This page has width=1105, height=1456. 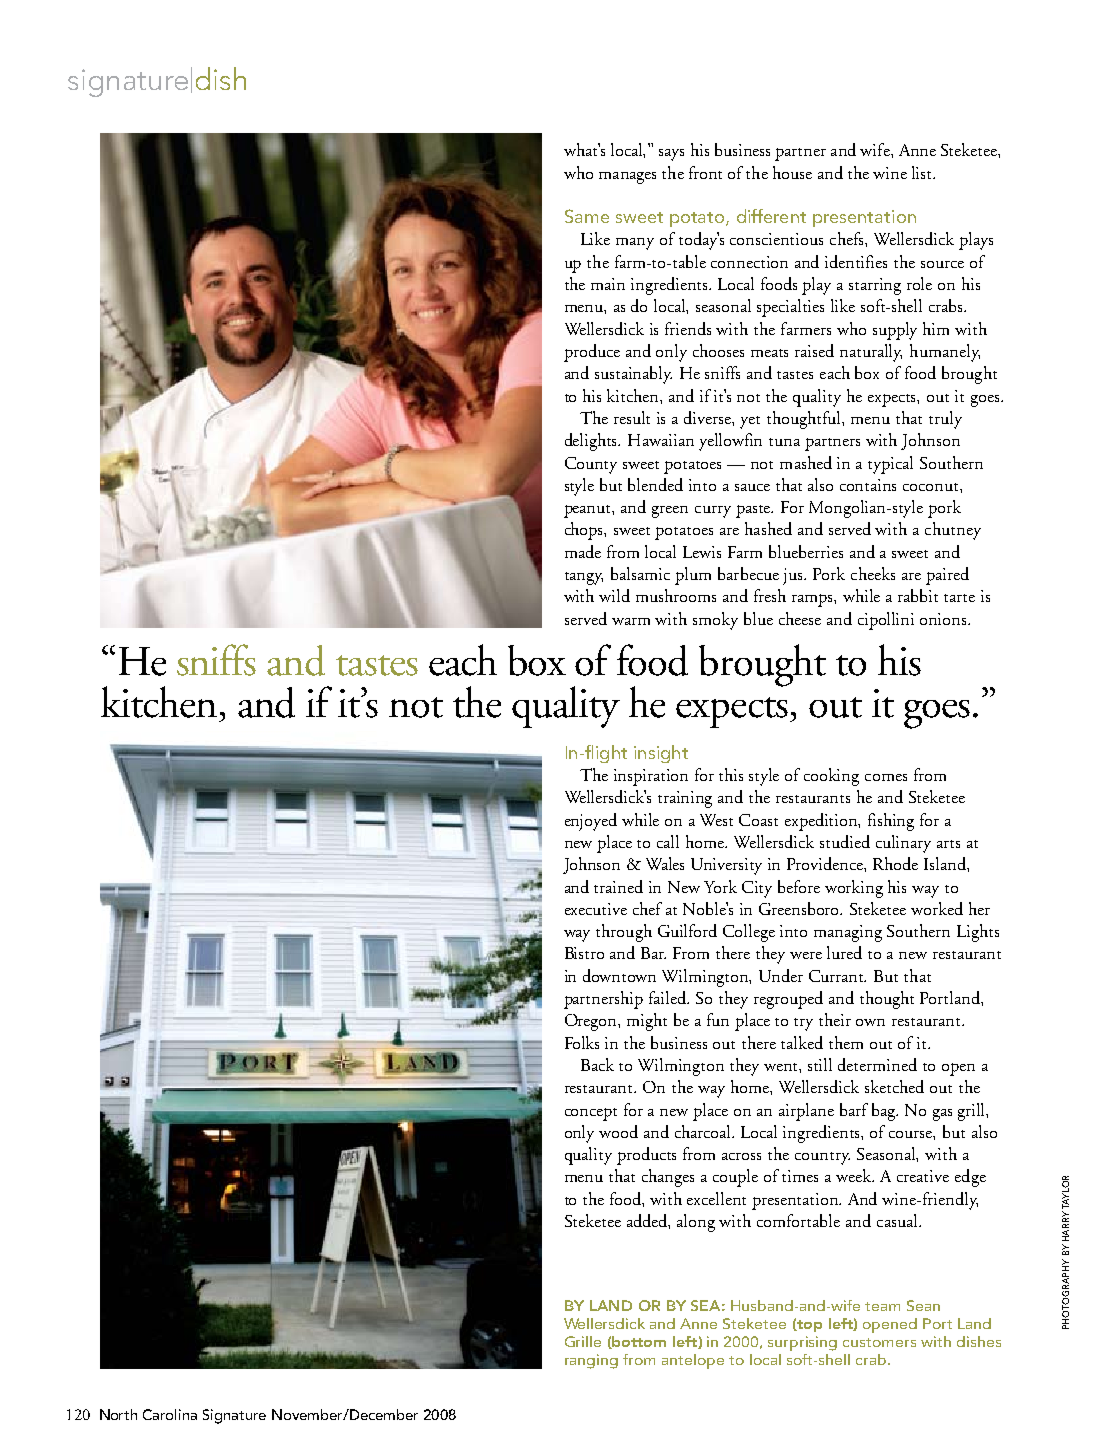 I want to click on concept, so click(x=591, y=1114).
